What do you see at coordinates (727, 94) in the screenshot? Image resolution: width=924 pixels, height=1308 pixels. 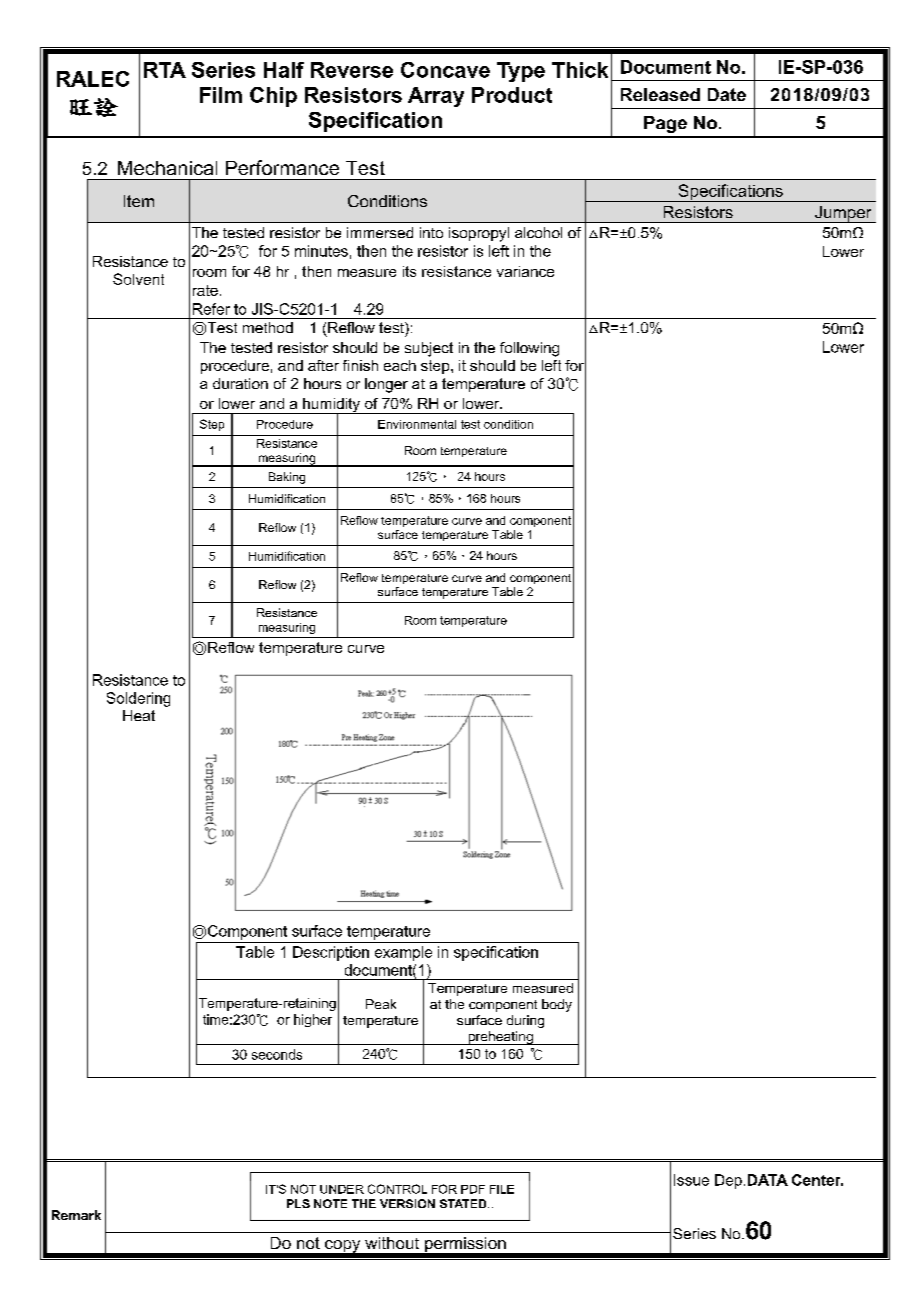 I see `Date` at bounding box center [727, 94].
